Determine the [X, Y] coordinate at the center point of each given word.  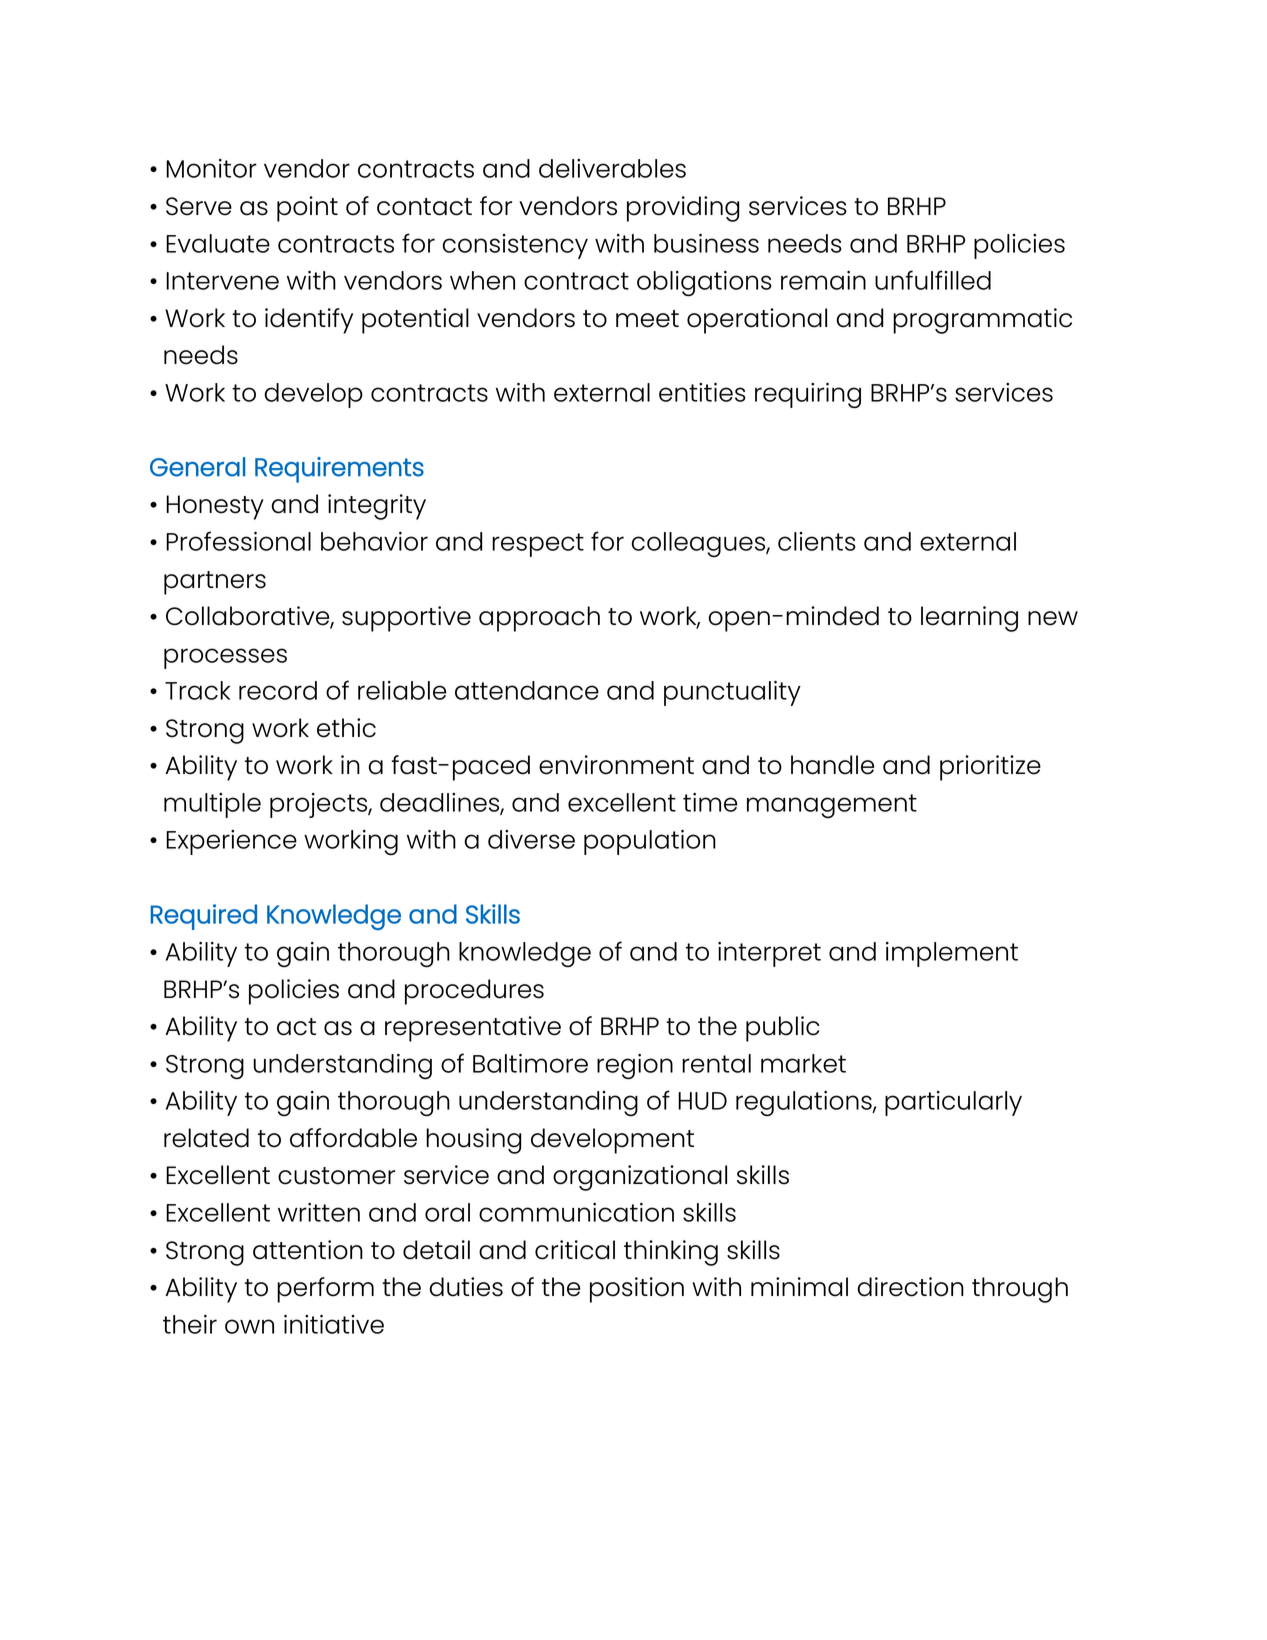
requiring [808, 396]
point [307, 209]
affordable [353, 1138]
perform [325, 1290]
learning [969, 619]
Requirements [339, 470]
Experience [231, 842]
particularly [953, 1103]
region [635, 1067]
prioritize [990, 768]
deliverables [612, 168]
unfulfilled [933, 280]
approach [539, 619]
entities [702, 392]
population [650, 842]
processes [225, 658]
